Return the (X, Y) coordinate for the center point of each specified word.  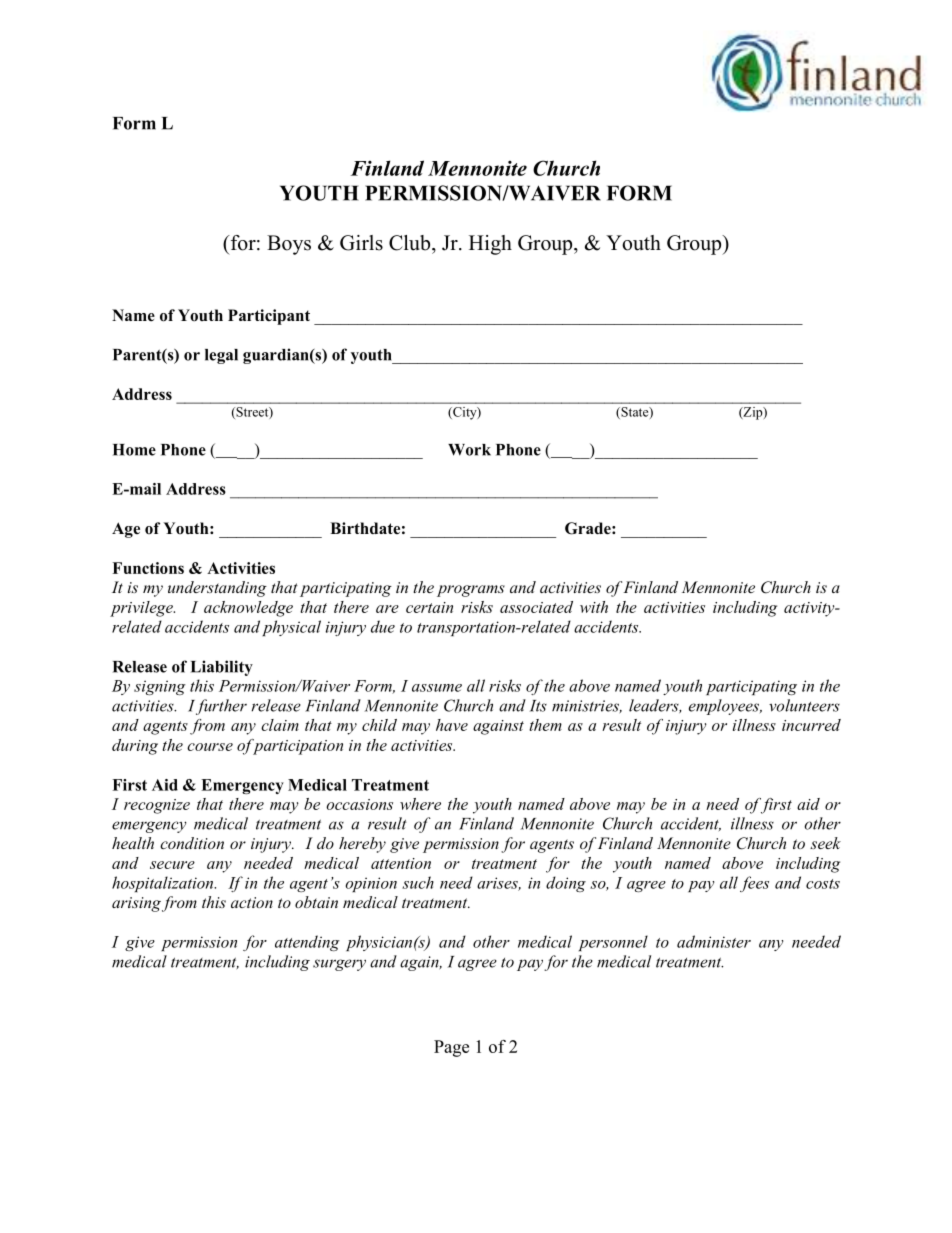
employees (725, 707)
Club (411, 243)
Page (451, 1048)
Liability (222, 668)
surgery (339, 965)
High (490, 245)
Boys (289, 245)
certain (429, 607)
